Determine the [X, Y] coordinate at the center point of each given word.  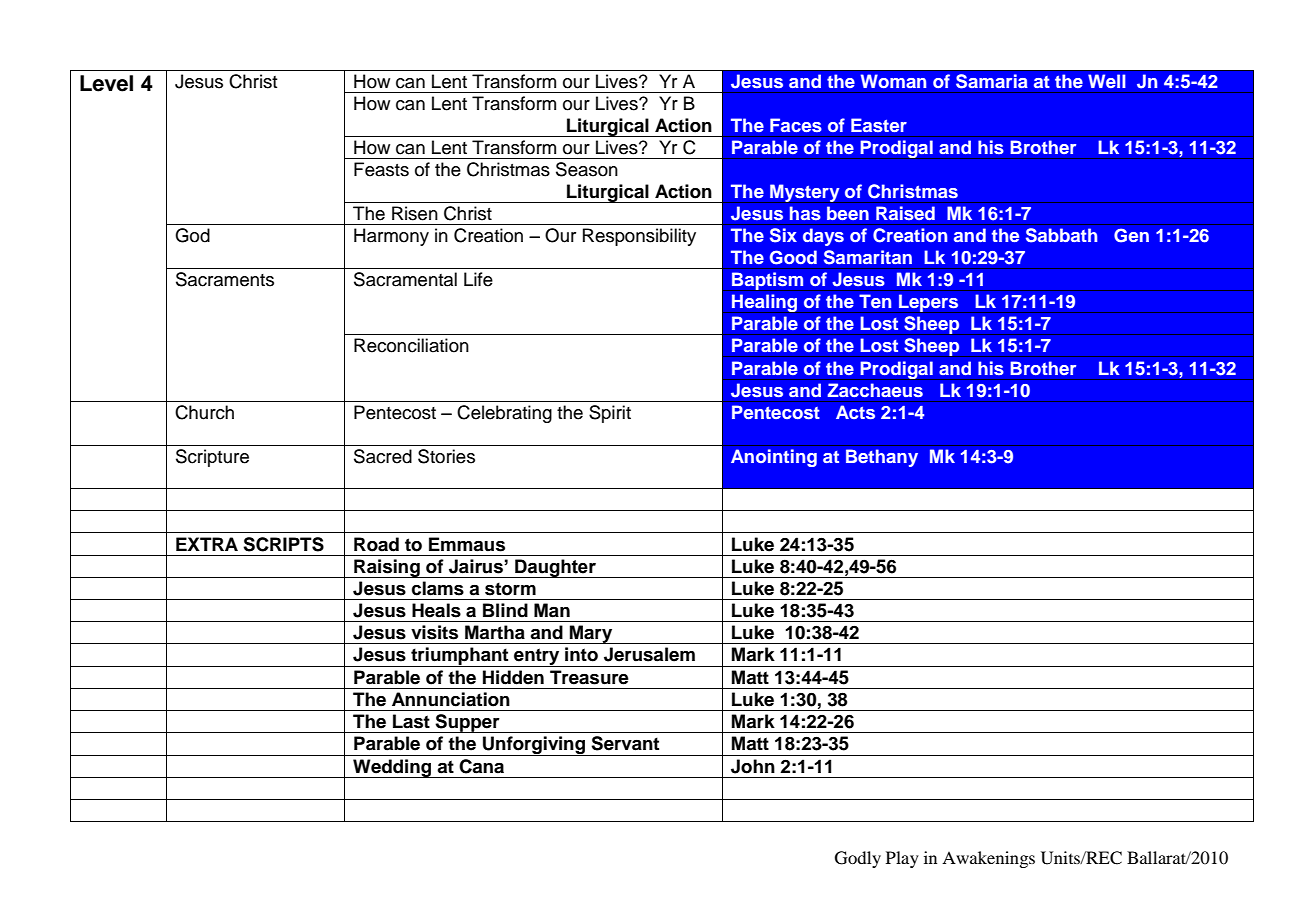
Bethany [882, 458]
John [753, 766]
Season [587, 169]
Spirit [610, 414]
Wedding [392, 768]
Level [106, 83]
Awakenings [988, 859]
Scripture [212, 458]
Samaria [991, 81]
